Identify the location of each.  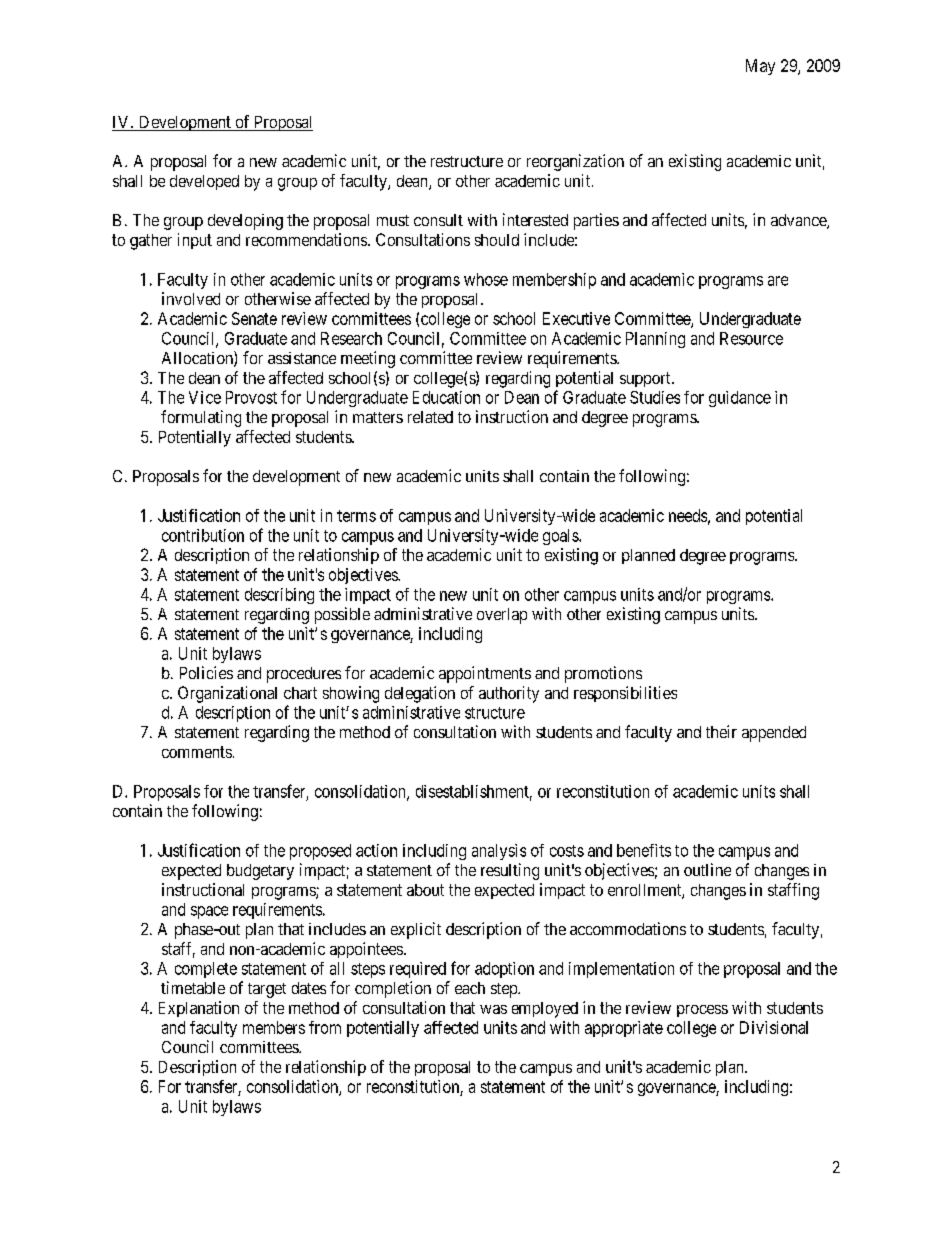
(470, 988).
